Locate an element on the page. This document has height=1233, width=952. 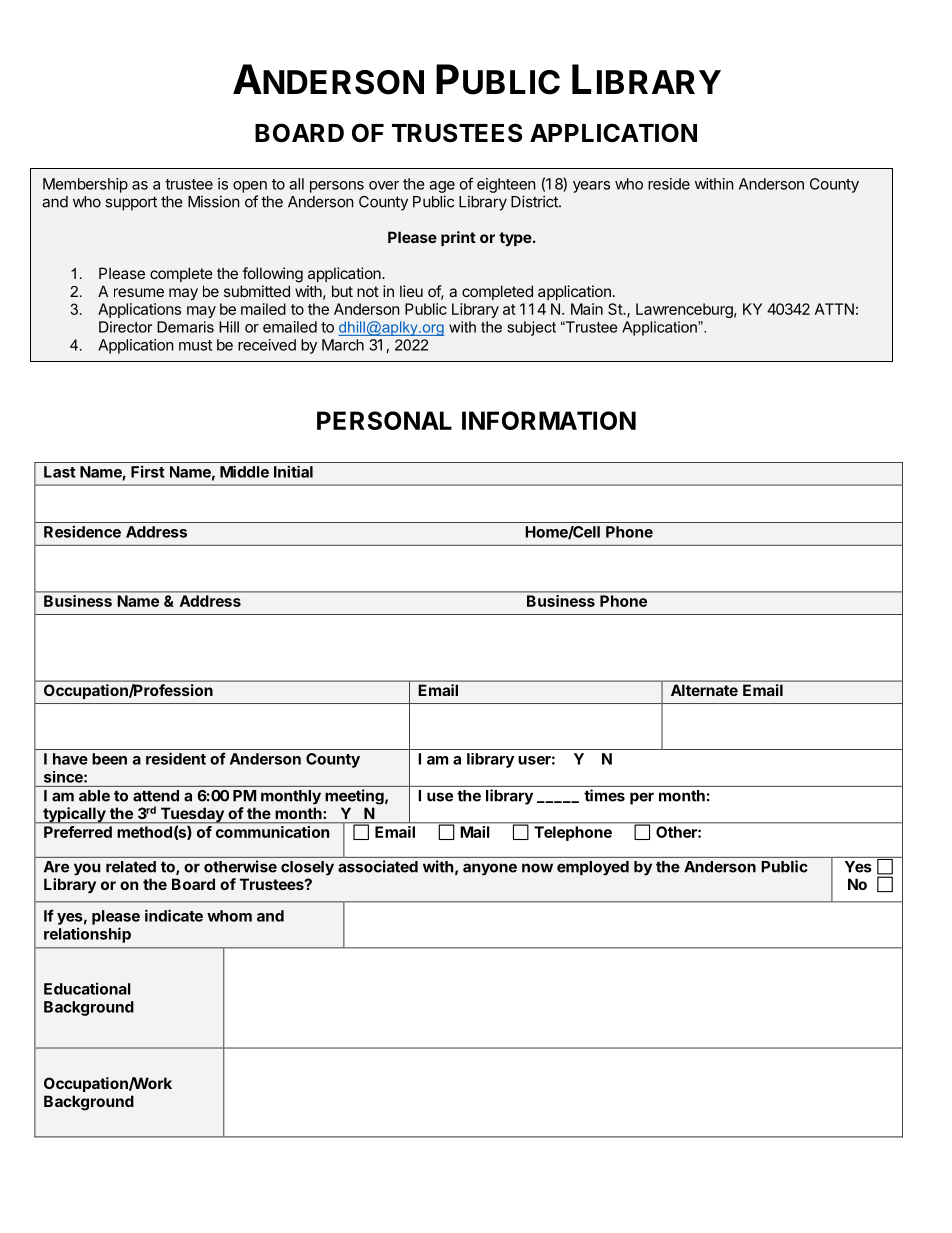
years is located at coordinates (591, 187).
